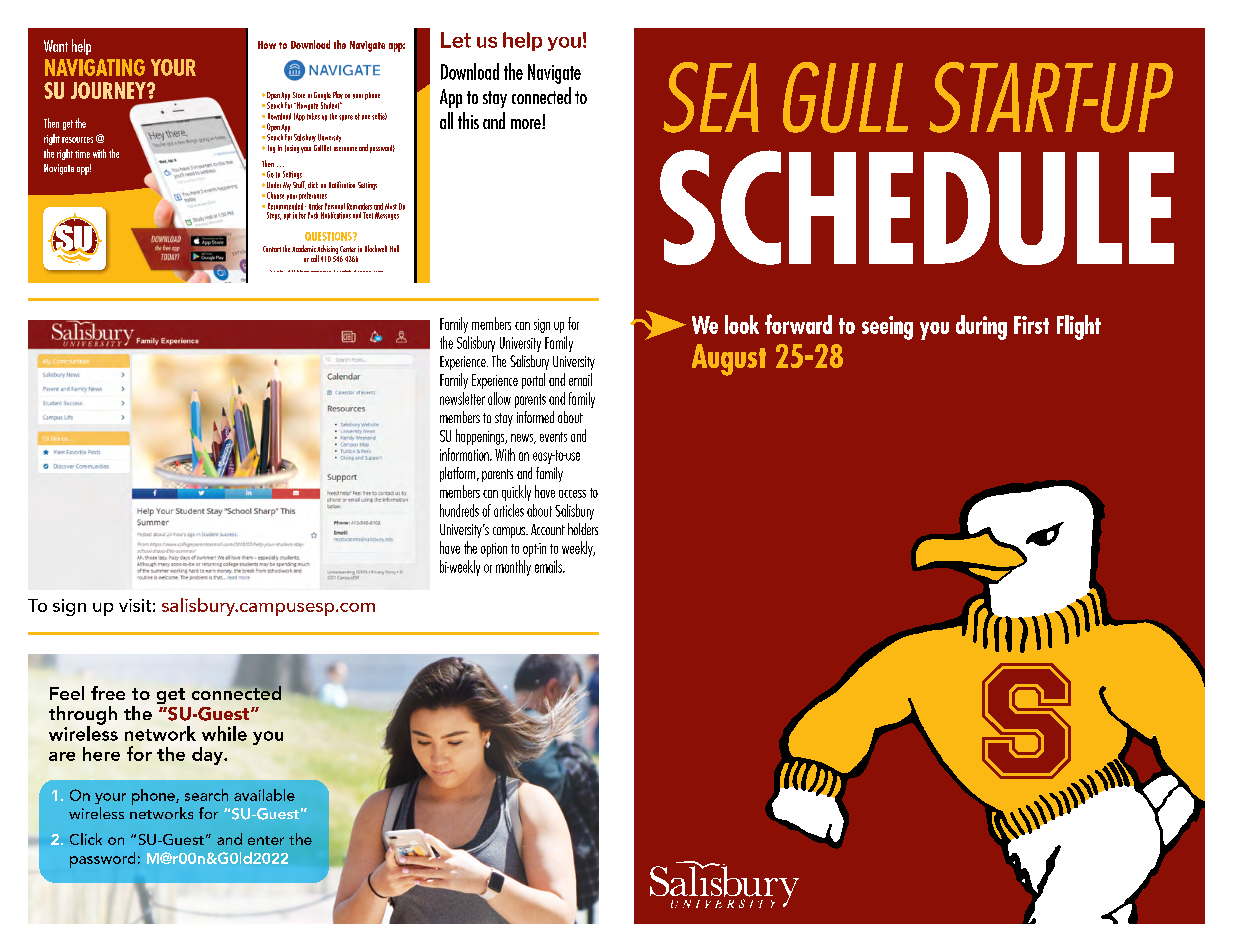  I want to click on during, so click(981, 327).
